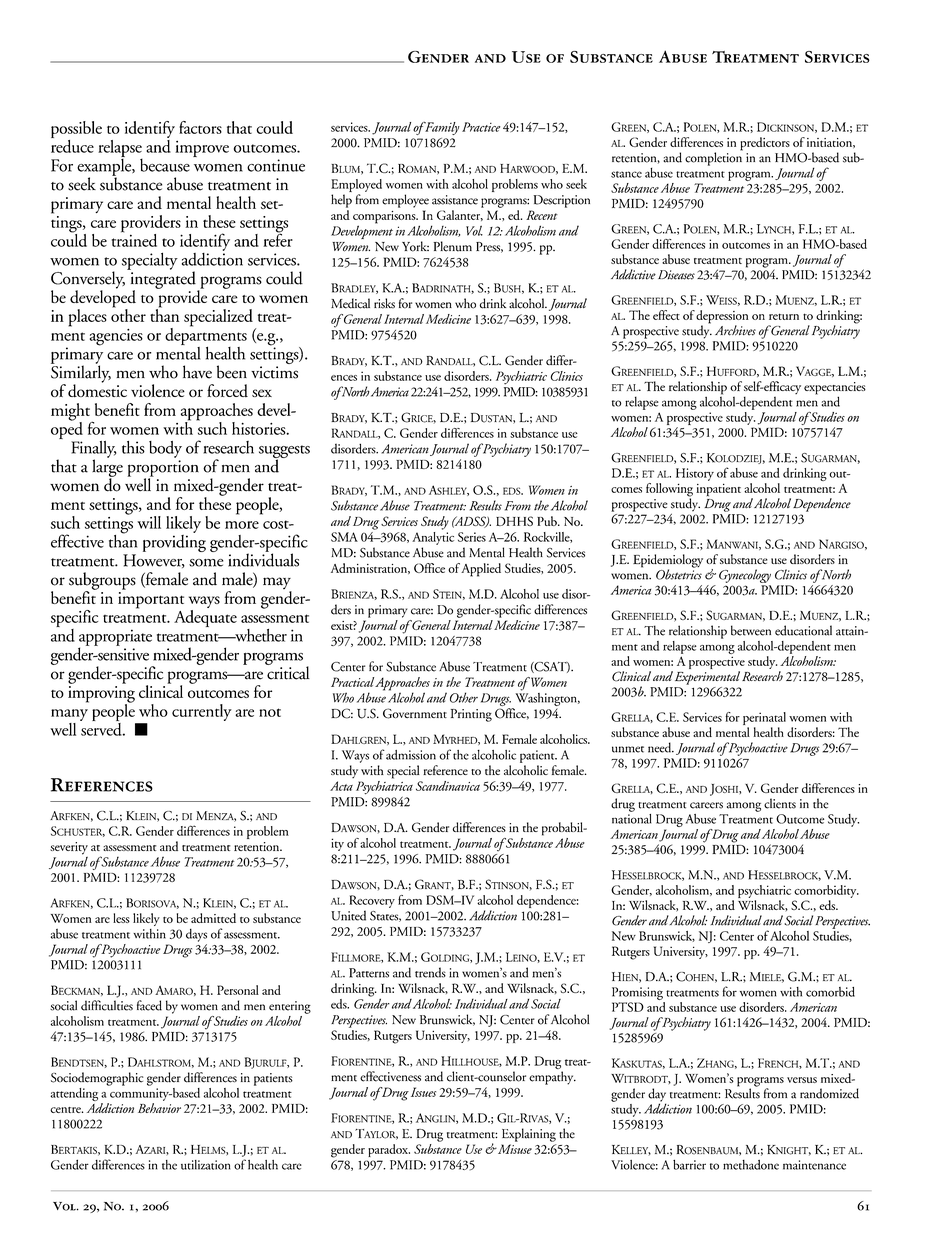 The image size is (952, 1240). I want to click on Misuse, so click(513, 1149).
